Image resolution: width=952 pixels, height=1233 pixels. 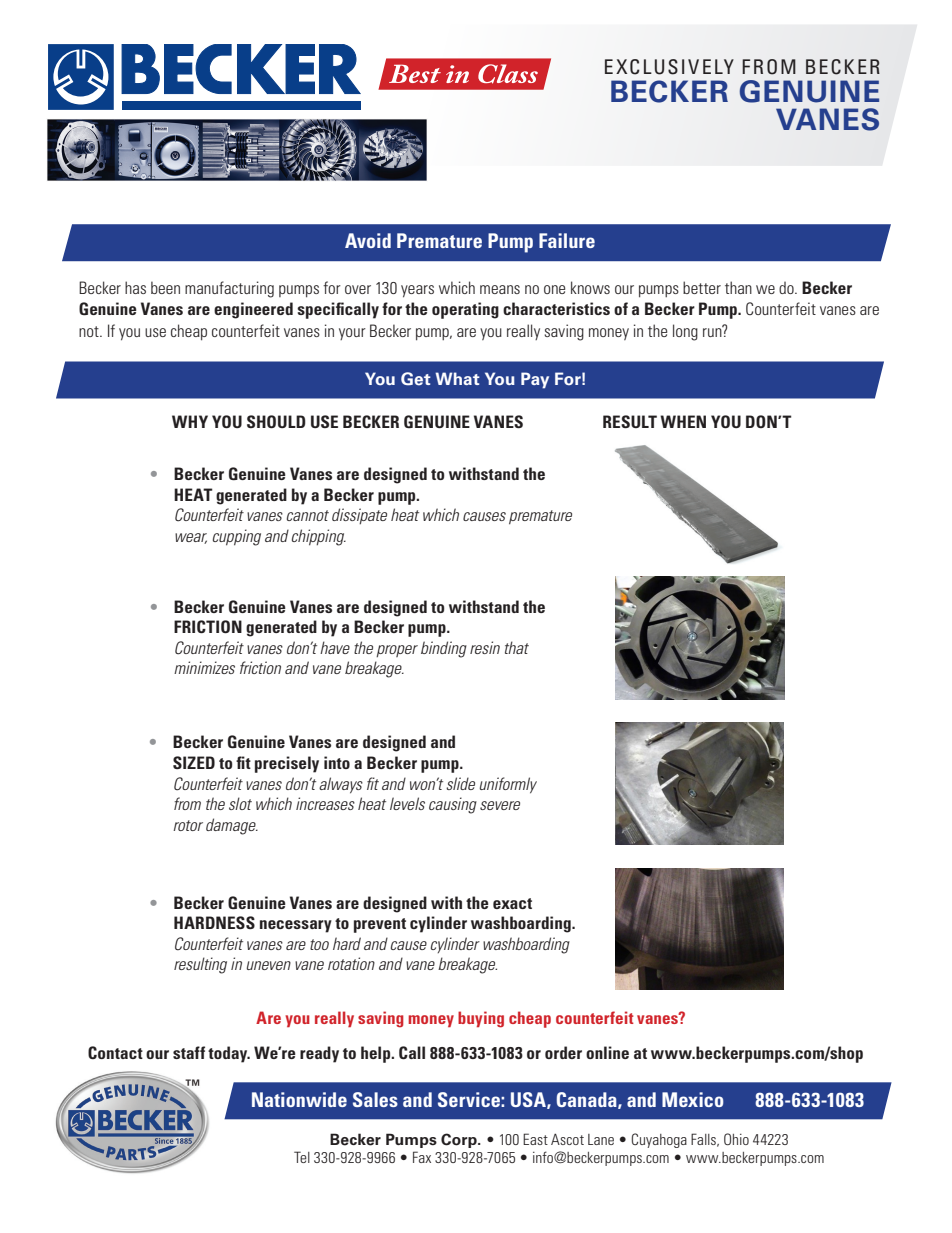 I want to click on severe, so click(x=500, y=805).
